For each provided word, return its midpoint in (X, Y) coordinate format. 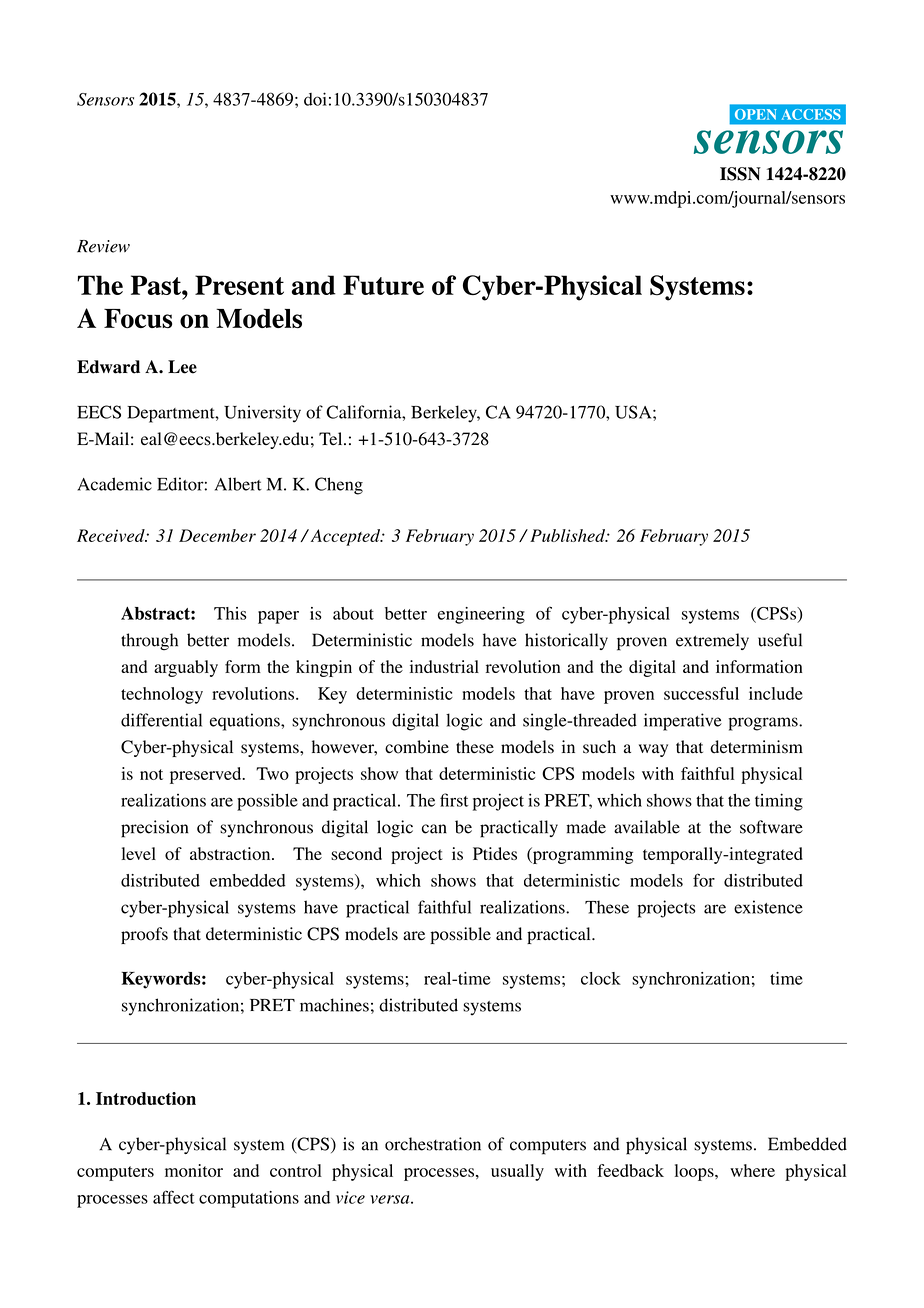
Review (103, 246)
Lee (182, 367)
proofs (144, 935)
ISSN (740, 174)
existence (768, 907)
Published (568, 535)
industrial (444, 666)
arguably (186, 668)
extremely (712, 641)
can (434, 829)
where (752, 1170)
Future (383, 285)
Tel (332, 438)
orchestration (433, 1144)
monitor (194, 1170)
